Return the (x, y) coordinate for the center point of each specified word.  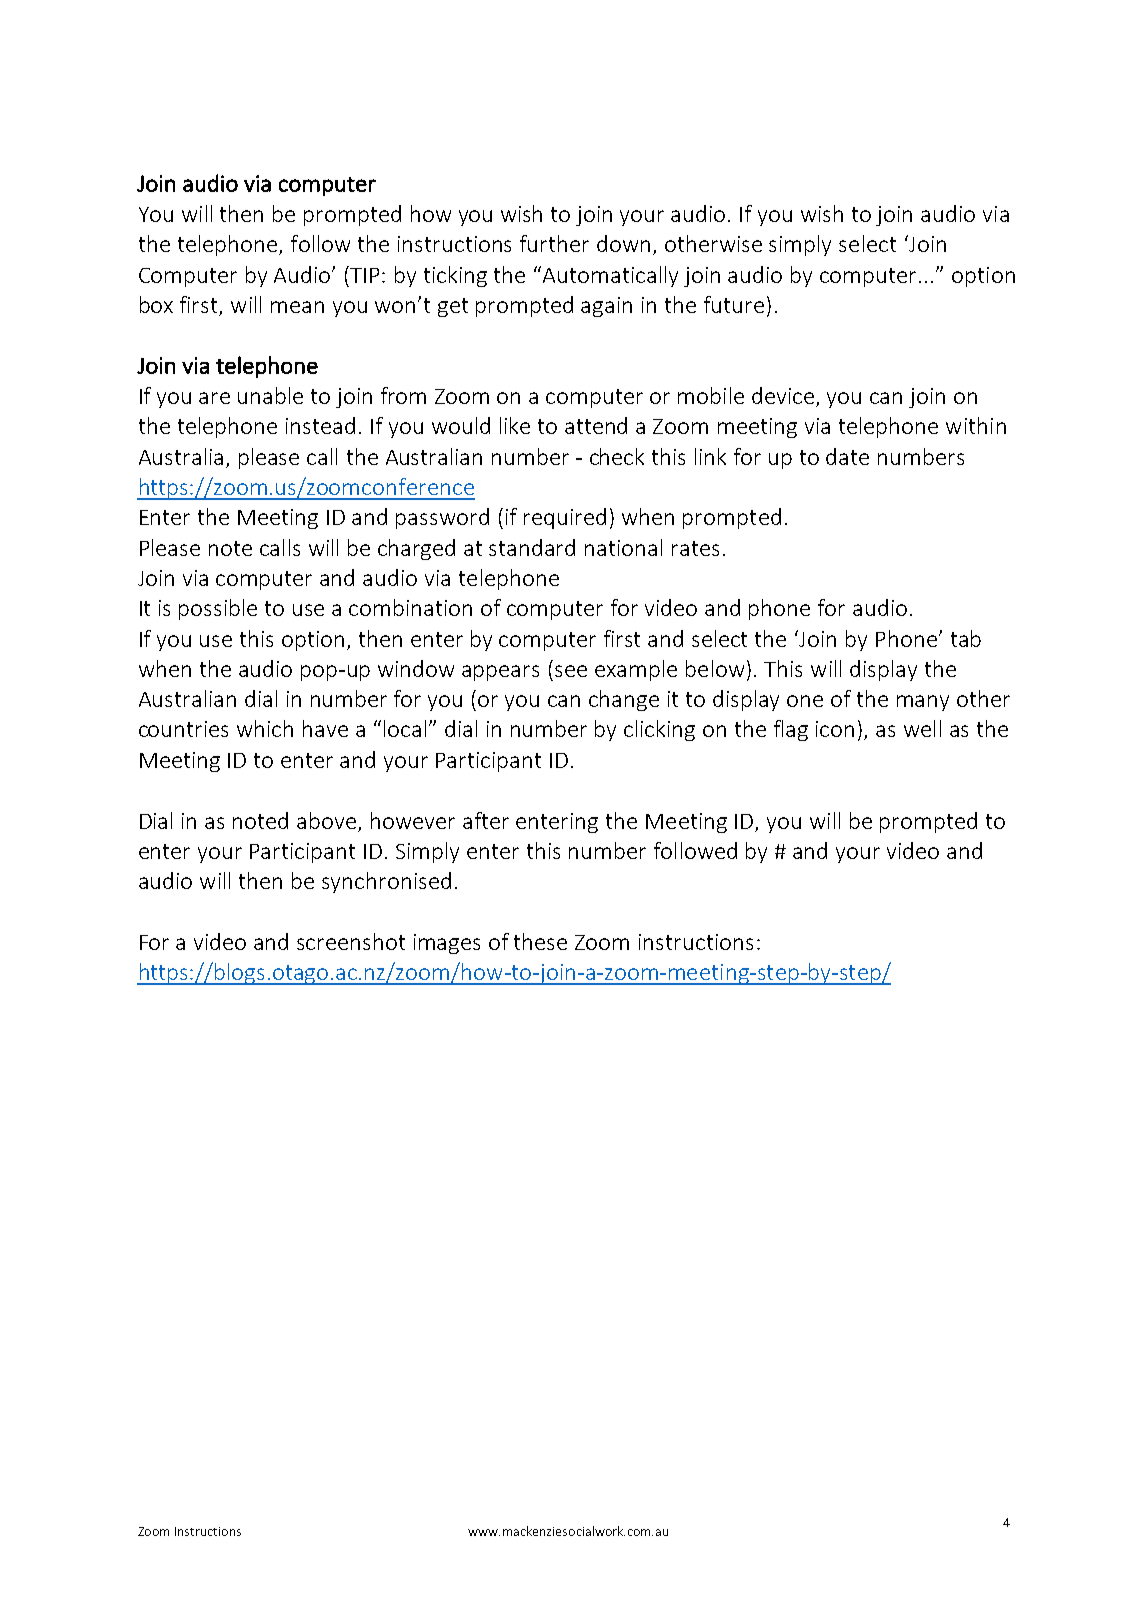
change (624, 700)
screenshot (351, 941)
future (734, 304)
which (265, 728)
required (565, 518)
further (554, 243)
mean (297, 307)
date (847, 456)
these (540, 941)
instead (320, 425)
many (923, 703)
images (447, 944)
